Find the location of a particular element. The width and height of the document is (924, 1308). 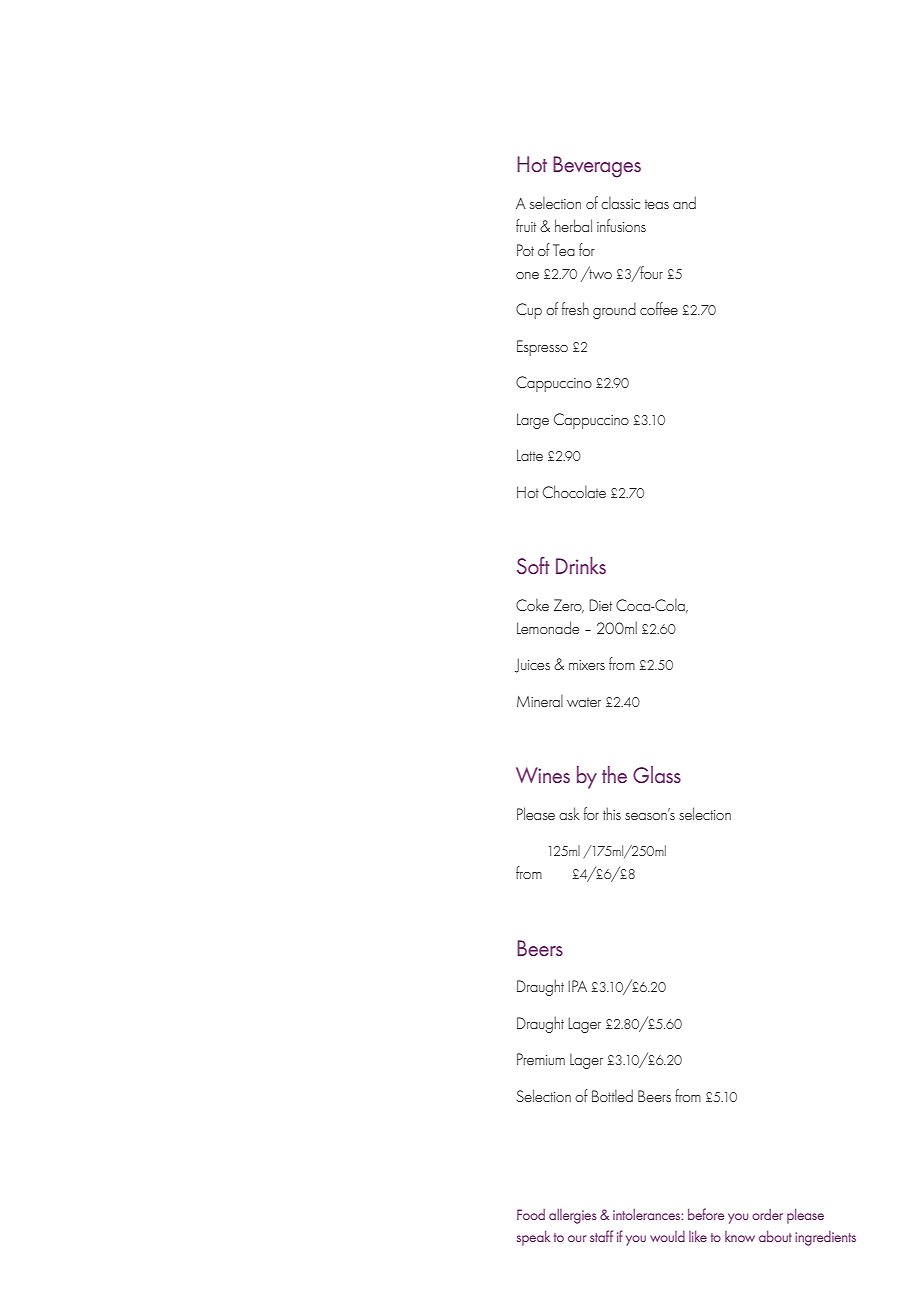

ground is located at coordinates (614, 311).
